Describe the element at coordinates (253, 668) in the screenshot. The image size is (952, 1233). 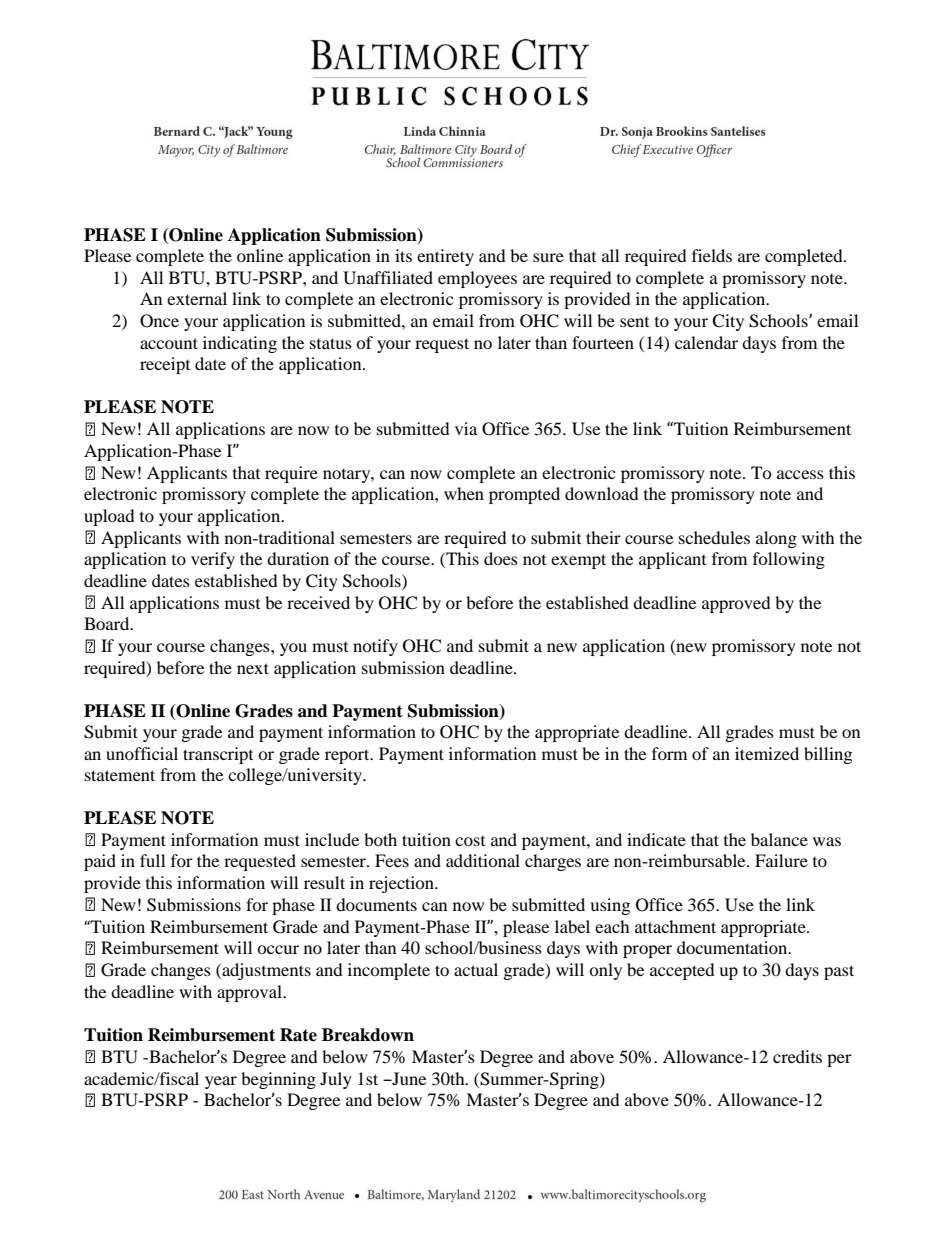
I see `next` at that location.
